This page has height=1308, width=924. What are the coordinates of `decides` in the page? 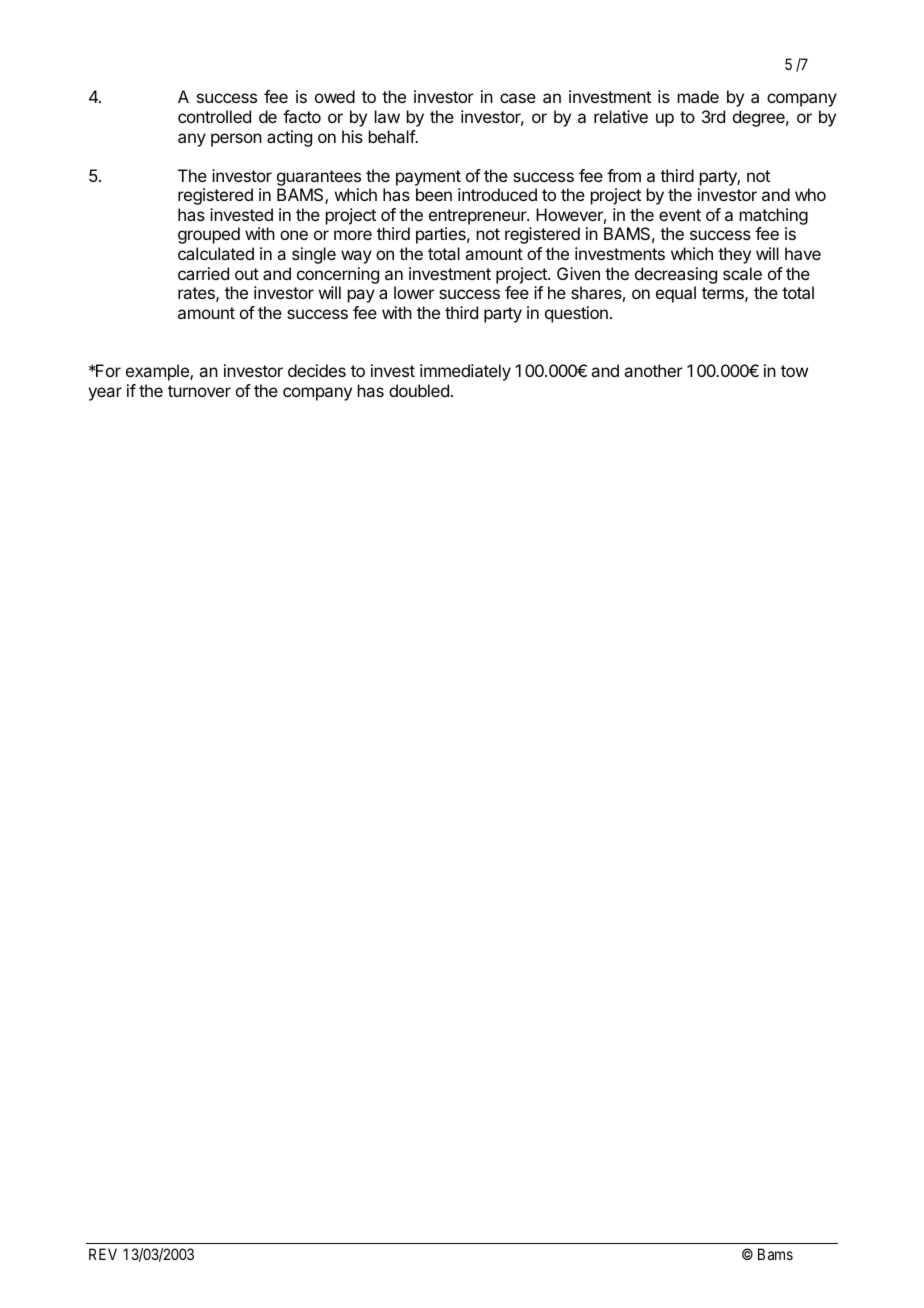 It's located at (317, 370).
